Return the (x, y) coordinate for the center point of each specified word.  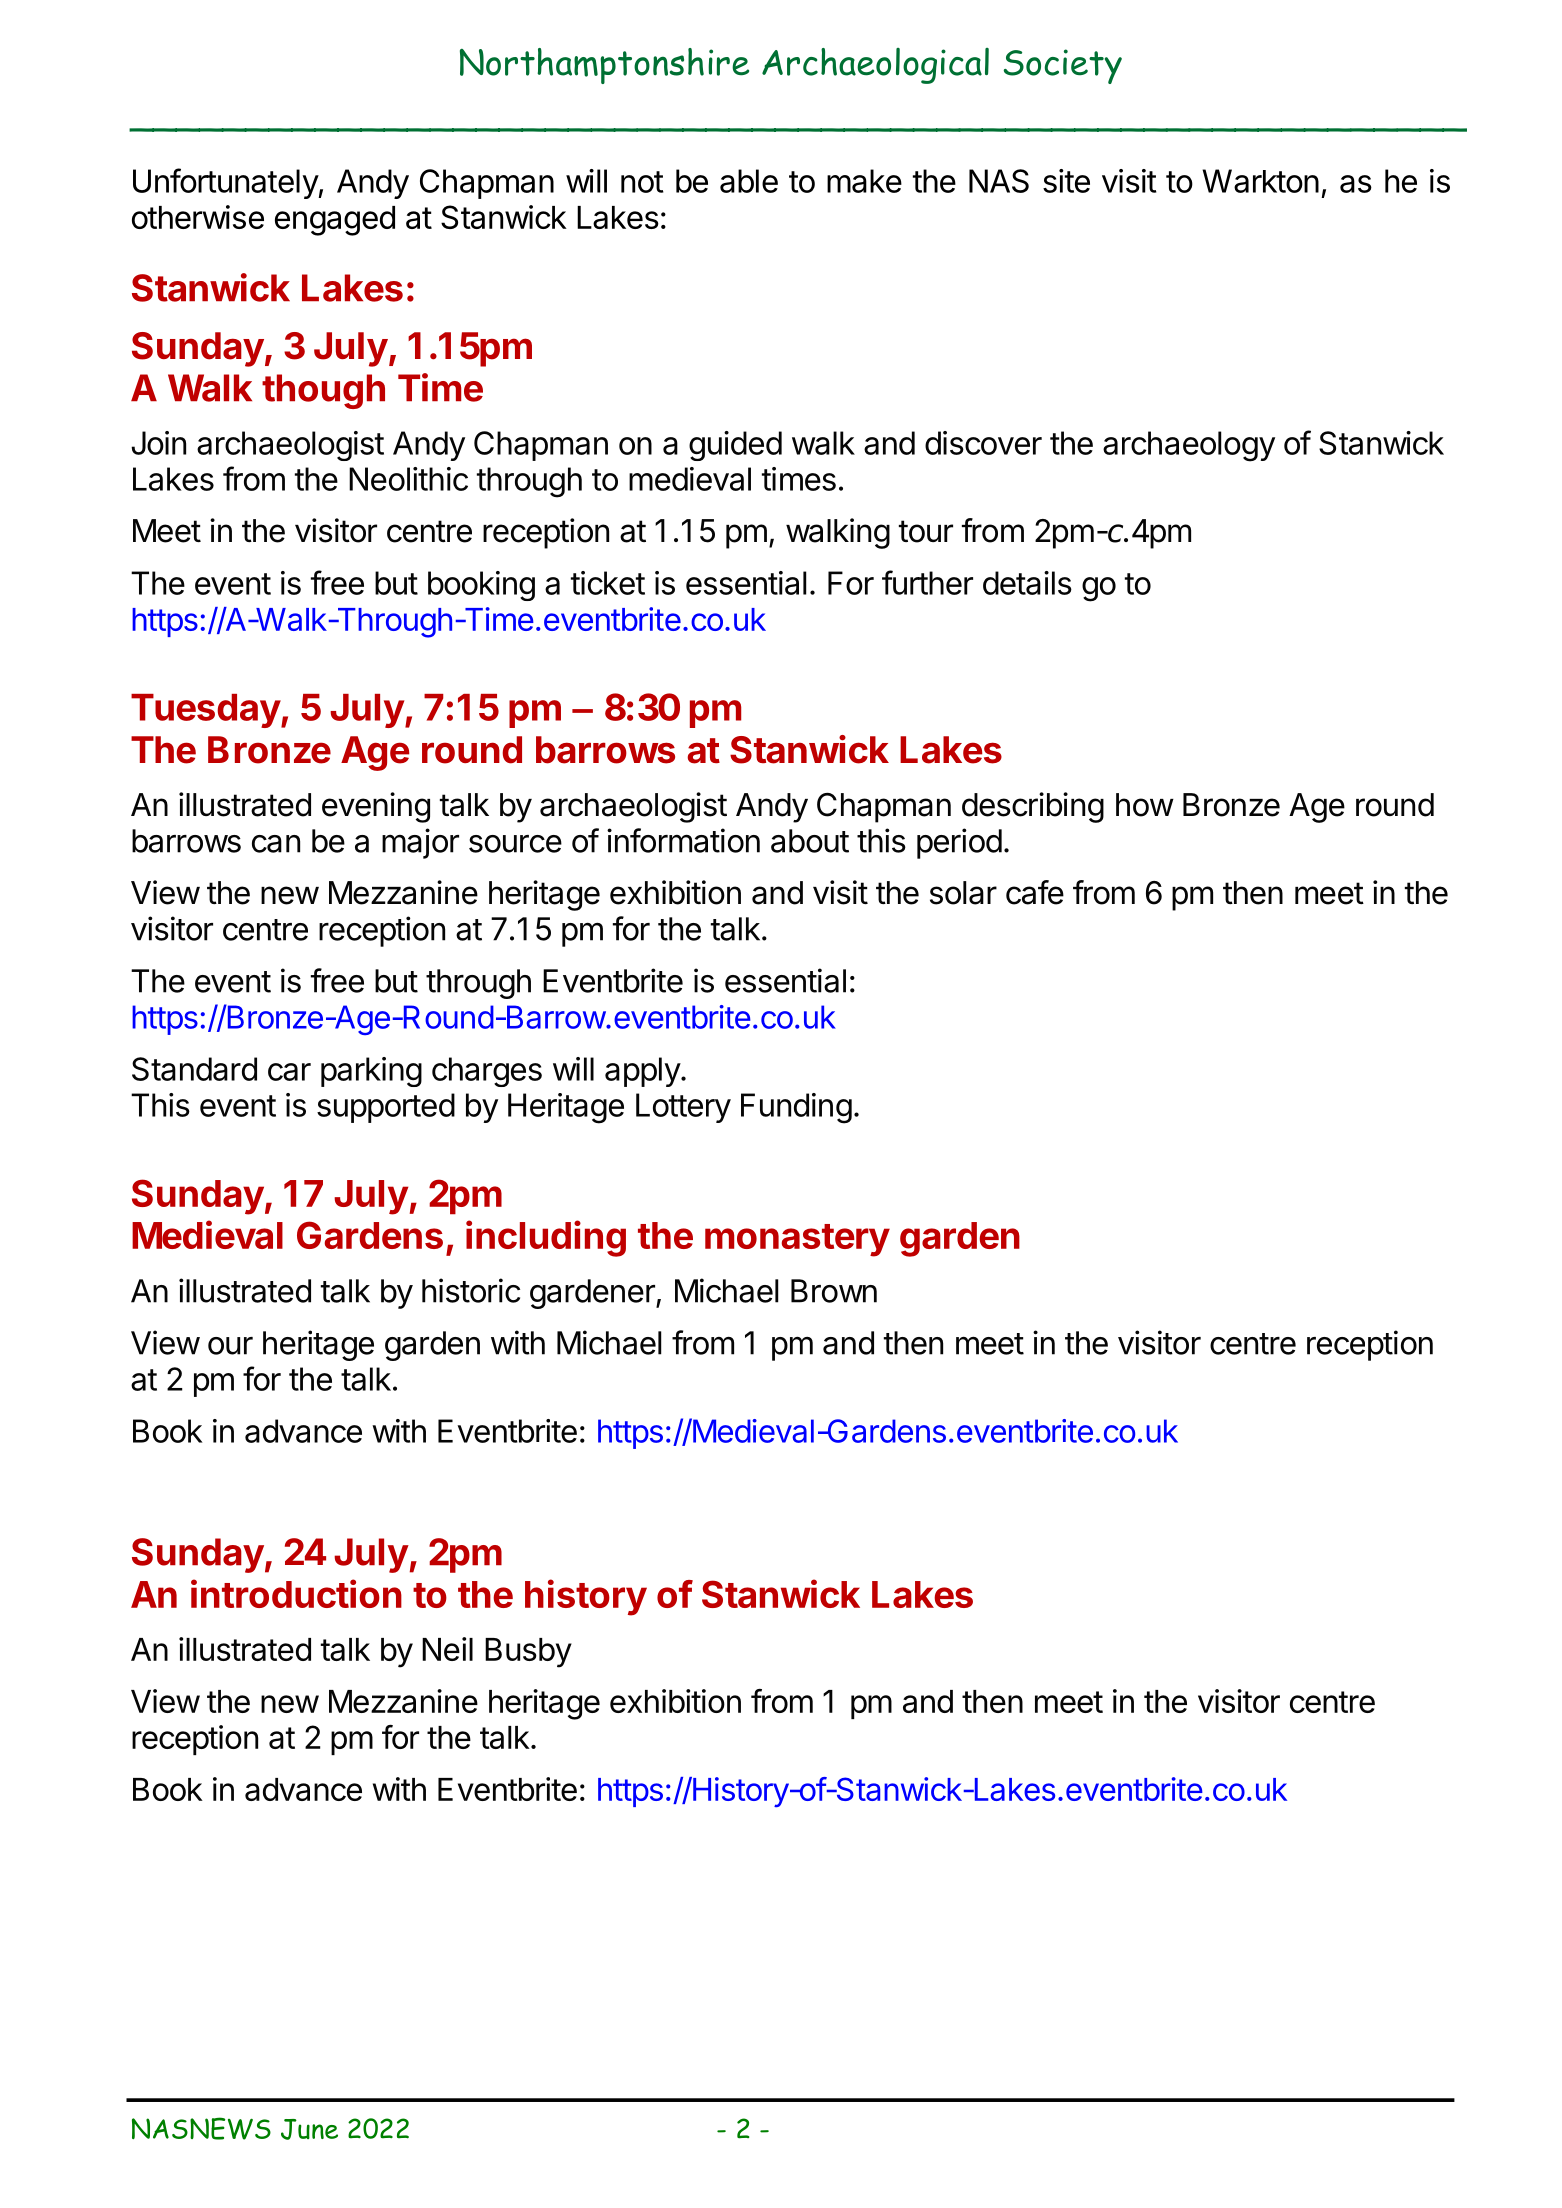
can (276, 844)
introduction (296, 1593)
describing (1033, 807)
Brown (834, 1291)
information (683, 840)
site (1066, 181)
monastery (797, 1240)
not (642, 182)
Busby (528, 1653)
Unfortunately (226, 183)
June (309, 2129)
